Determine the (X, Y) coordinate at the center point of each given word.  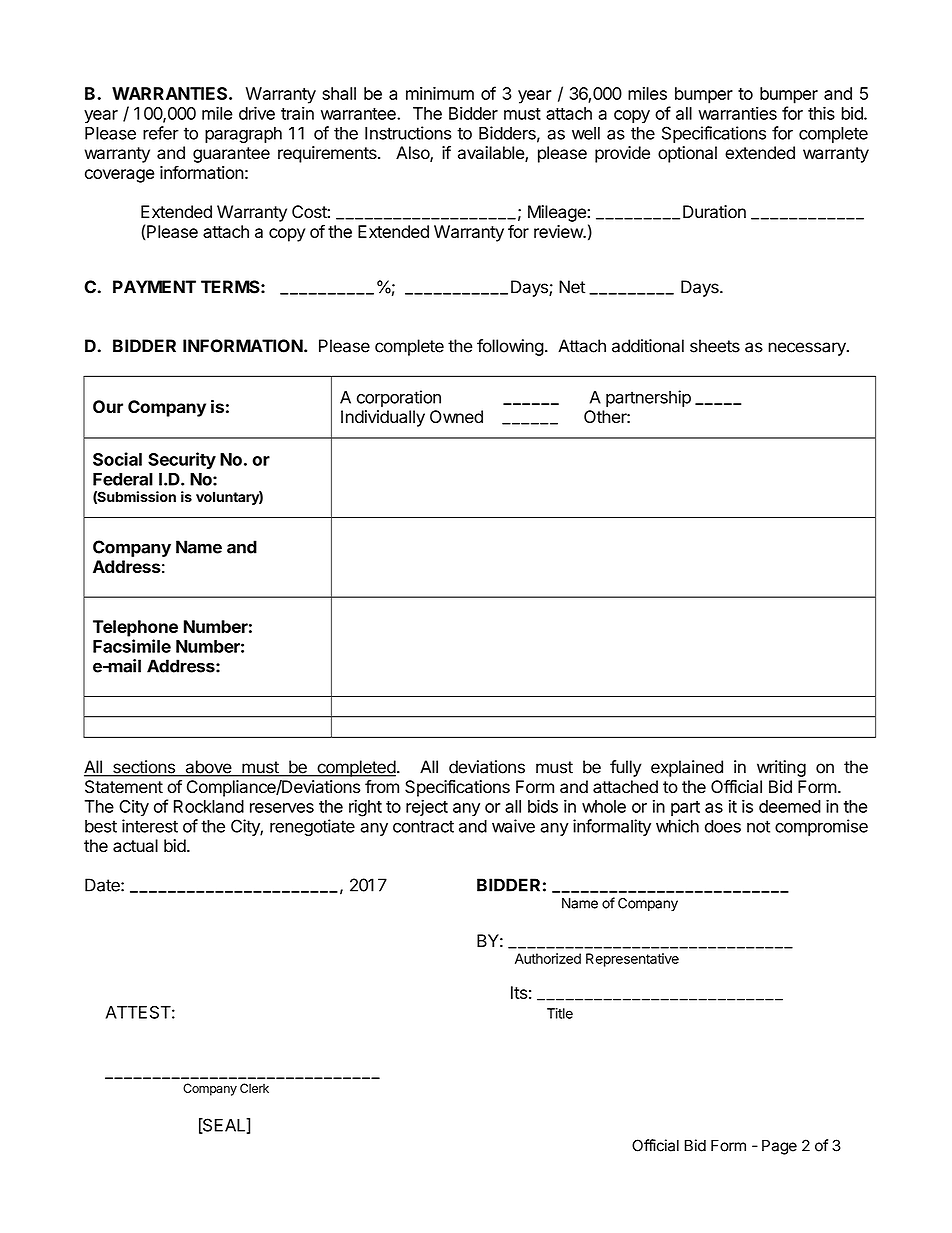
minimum (440, 93)
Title (560, 1013)
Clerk (254, 1088)
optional (687, 154)
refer (161, 133)
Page (779, 1147)
